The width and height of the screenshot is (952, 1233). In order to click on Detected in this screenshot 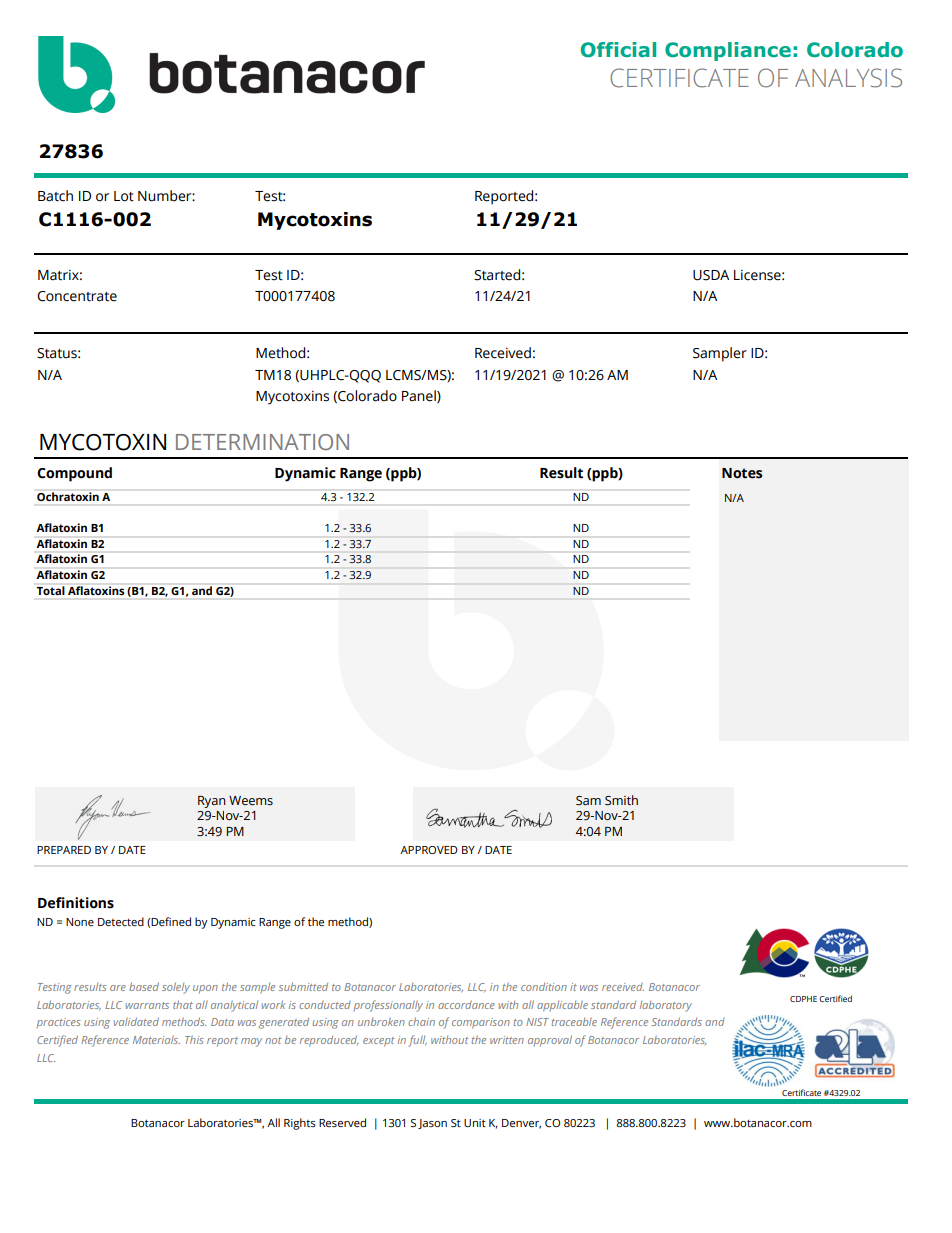, I will do `click(121, 921)`.
